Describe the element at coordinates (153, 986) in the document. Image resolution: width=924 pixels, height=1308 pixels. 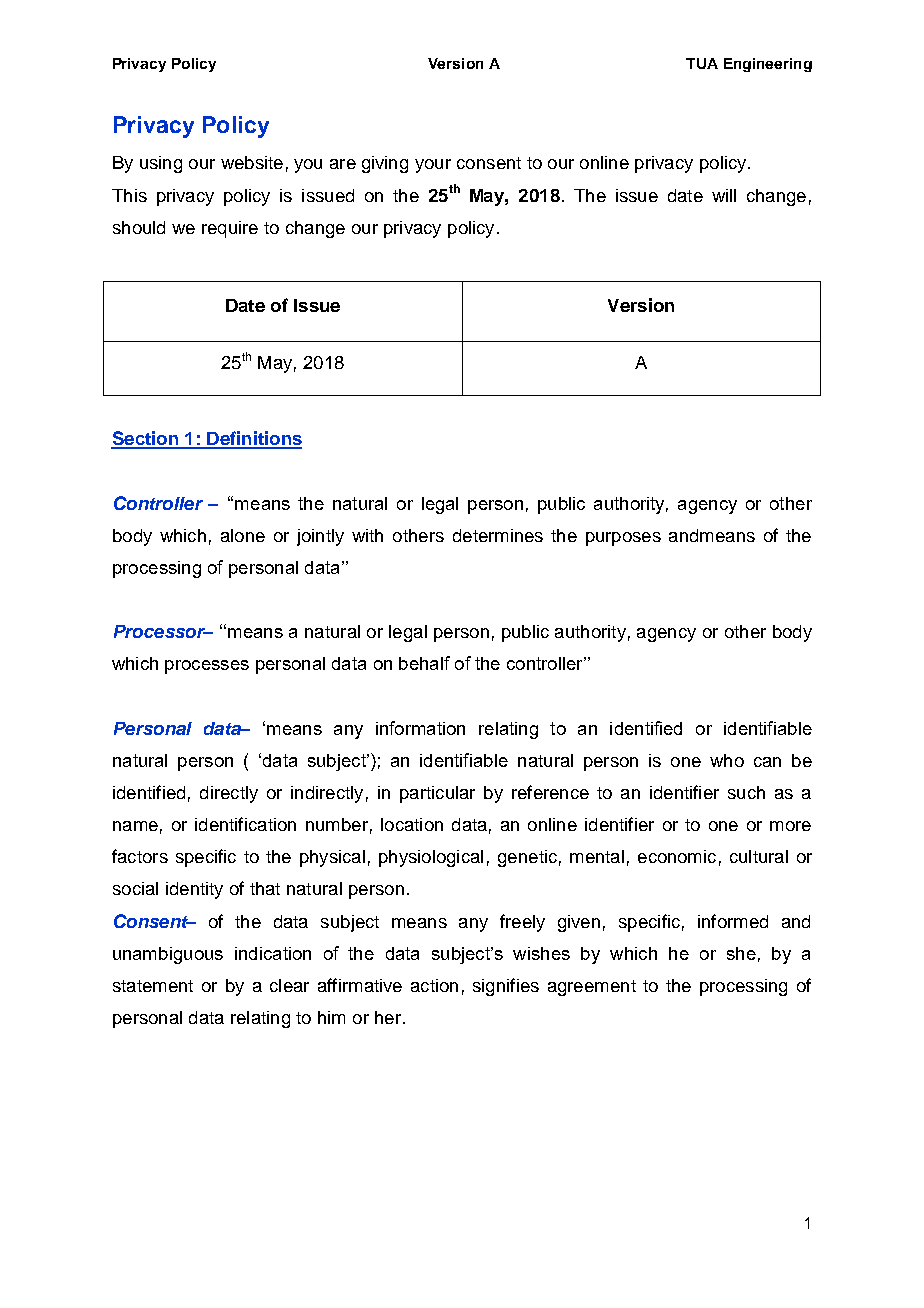
I see `statement` at that location.
